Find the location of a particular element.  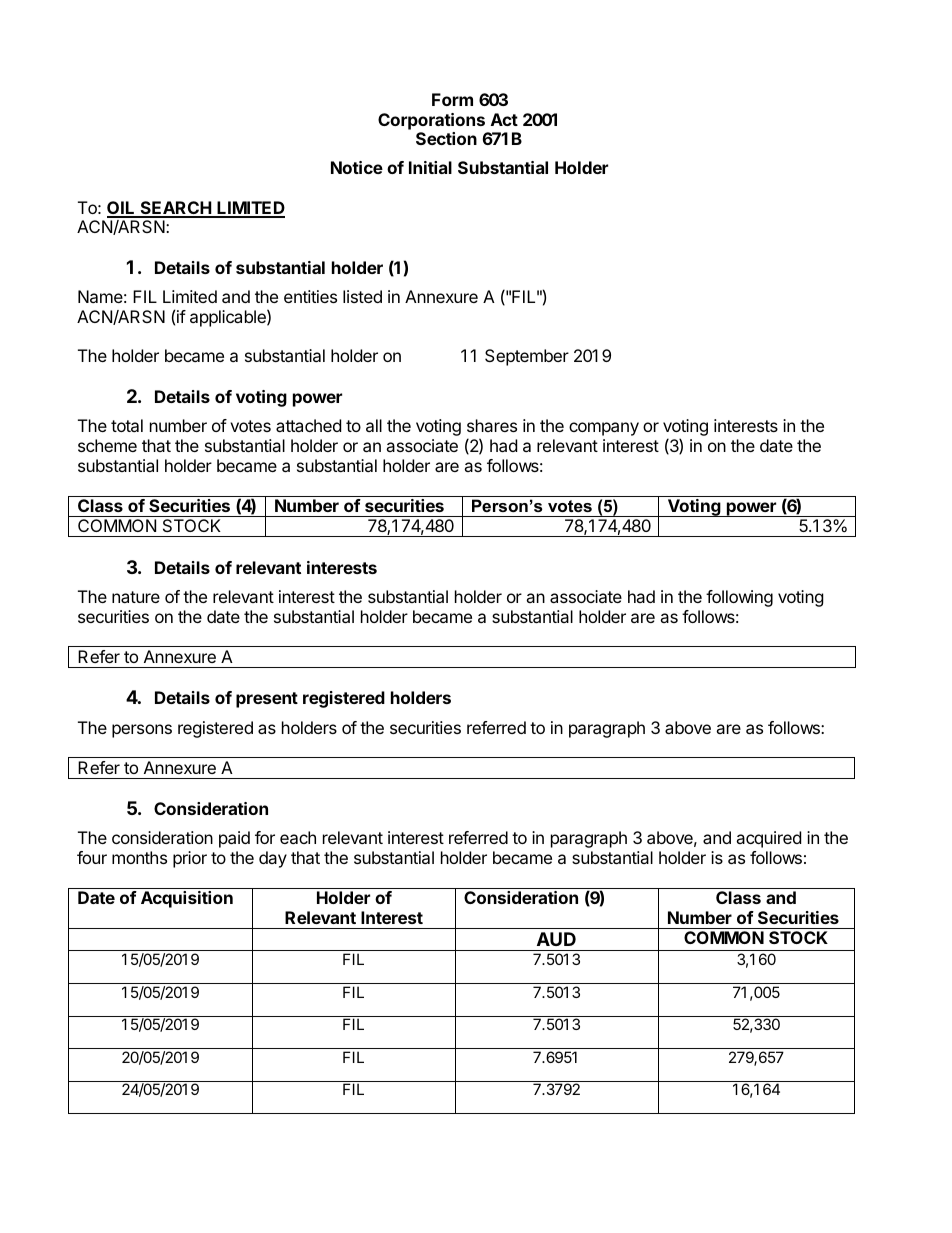

September is located at coordinates (527, 357).
